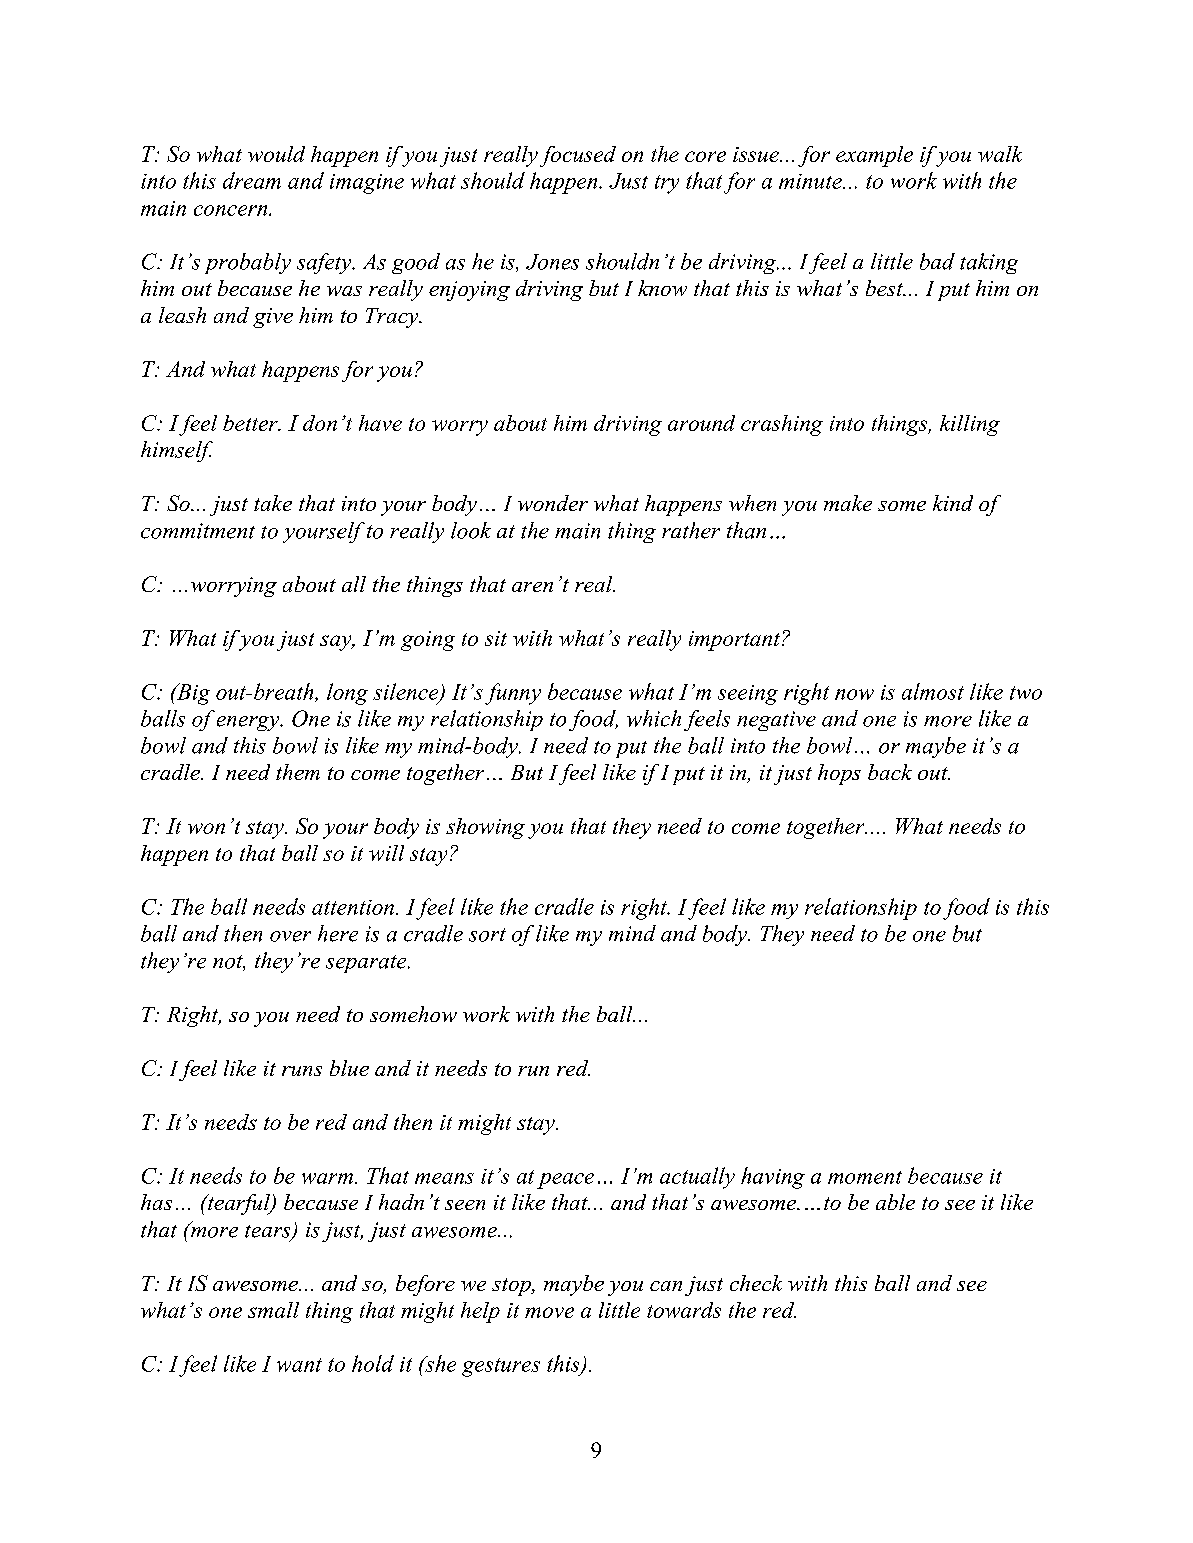 This page has width=1193, height=1543. Describe the element at coordinates (578, 156) in the page. I see `focused` at that location.
